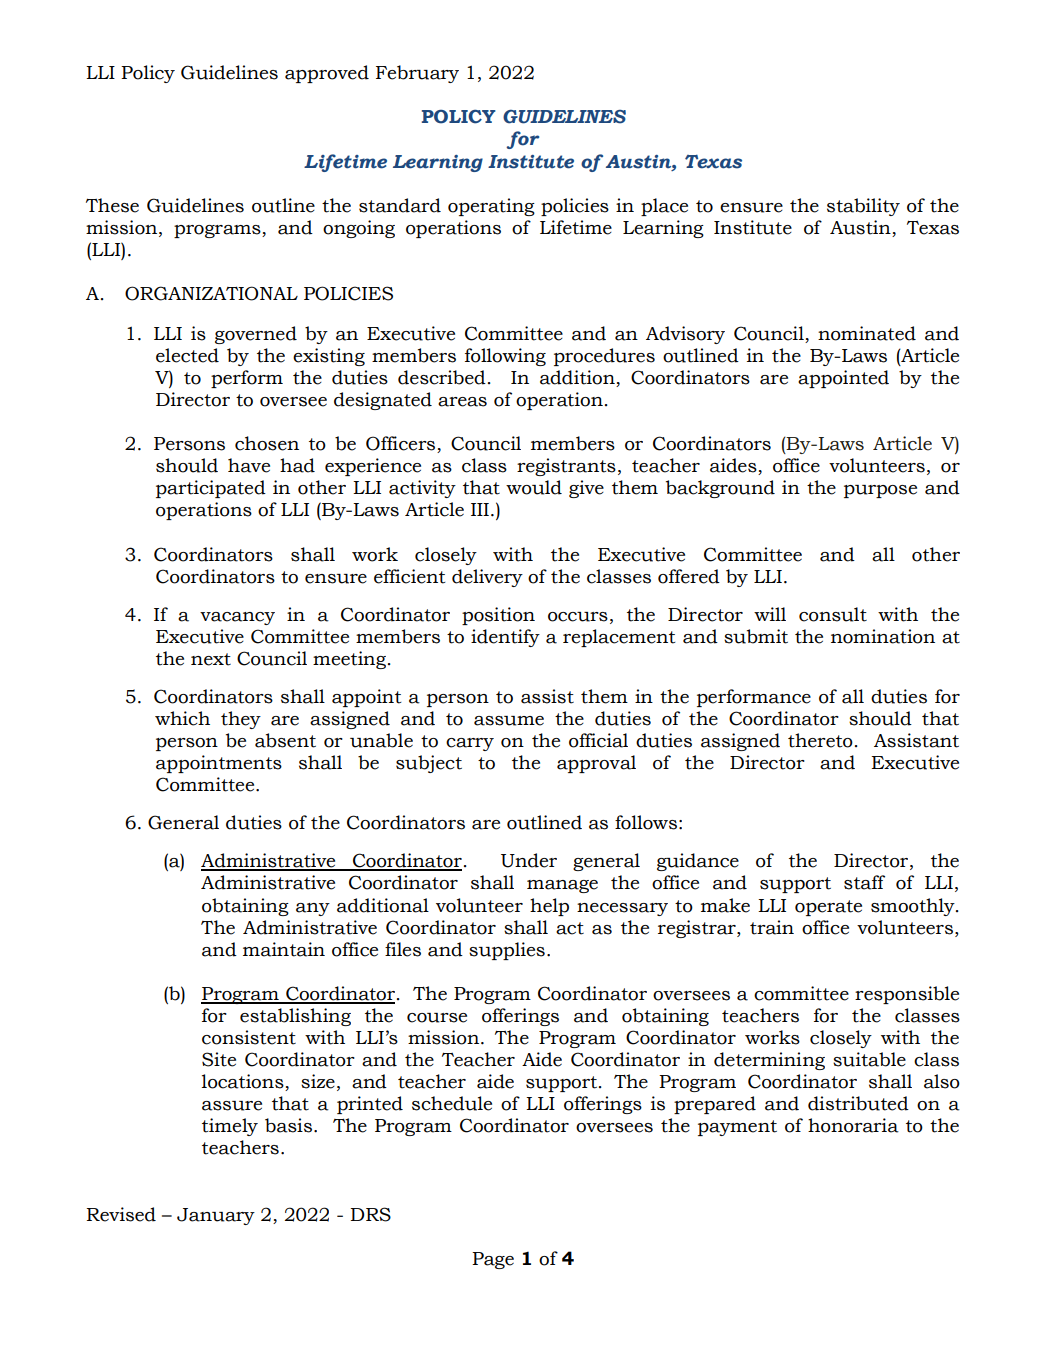 The image size is (1046, 1353). Describe the element at coordinates (327, 74) in the document. I see `approved` at that location.
